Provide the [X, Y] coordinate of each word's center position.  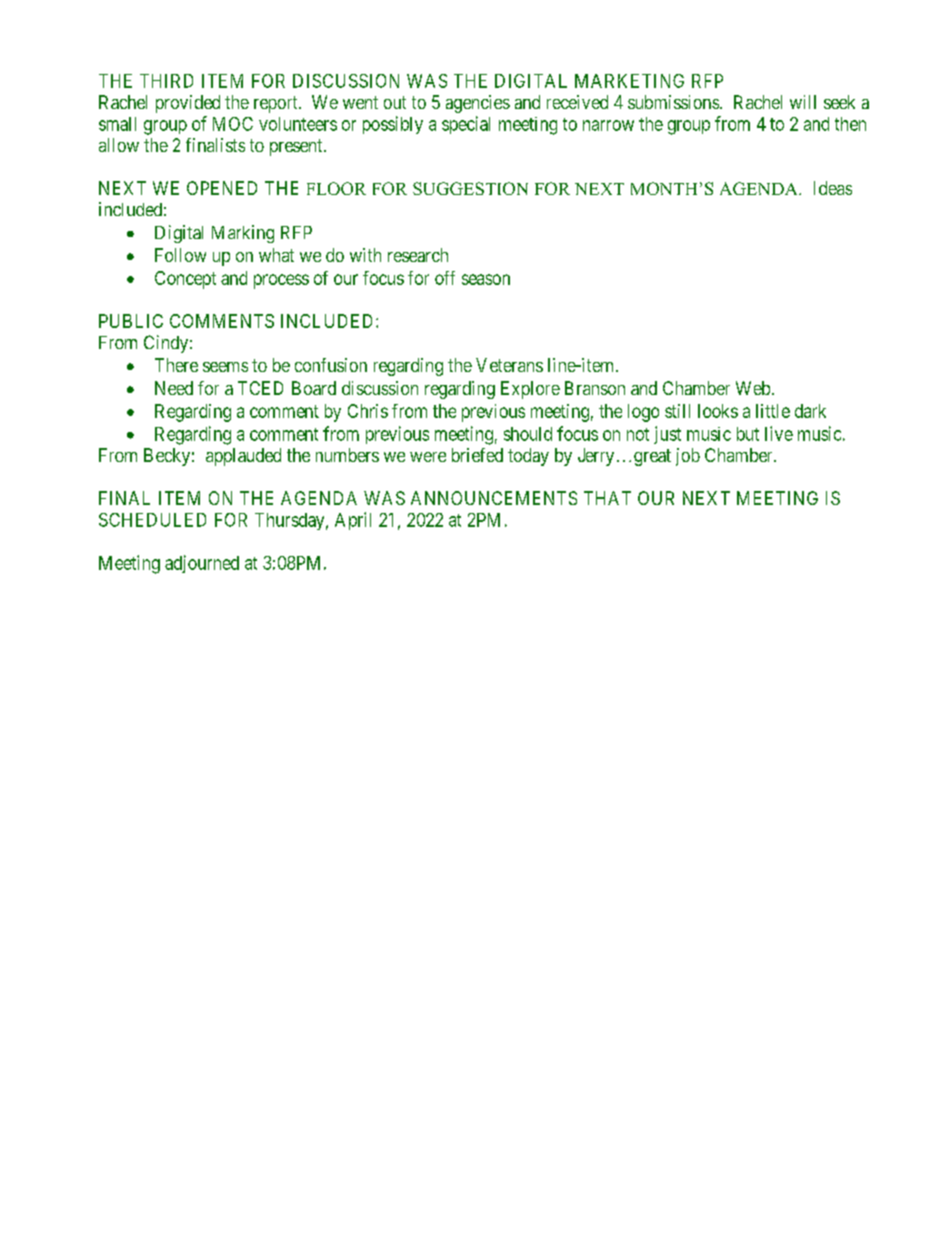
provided [188, 104]
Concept [185, 280]
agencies [478, 104]
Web [753, 388]
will [803, 102]
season [486, 279]
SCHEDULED [152, 520]
